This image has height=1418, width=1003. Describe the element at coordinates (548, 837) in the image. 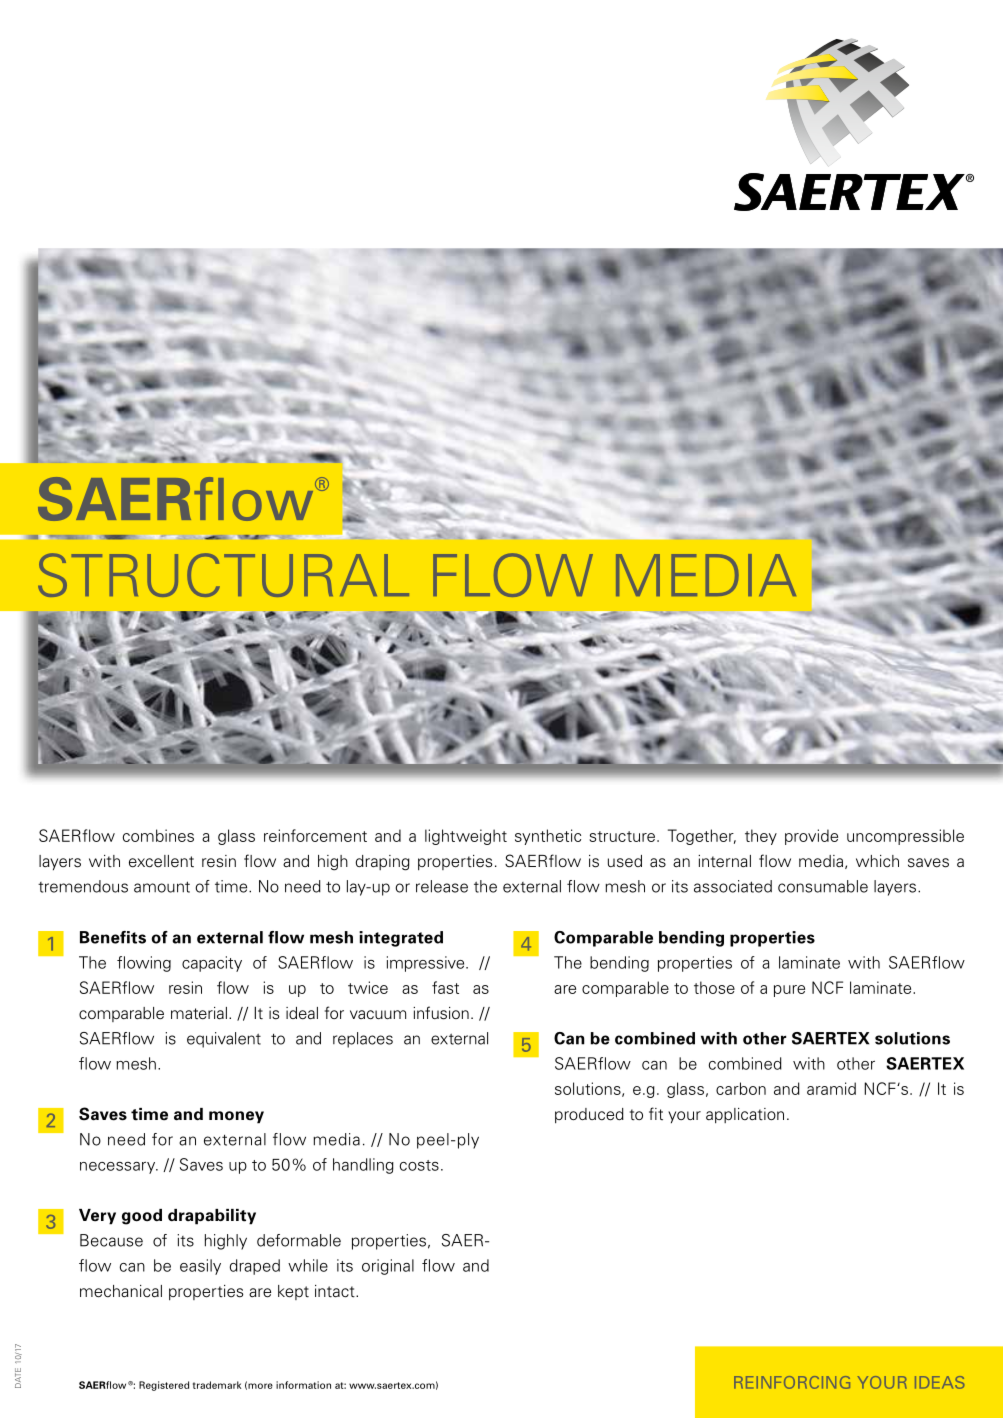

I see `synthetic` at that location.
